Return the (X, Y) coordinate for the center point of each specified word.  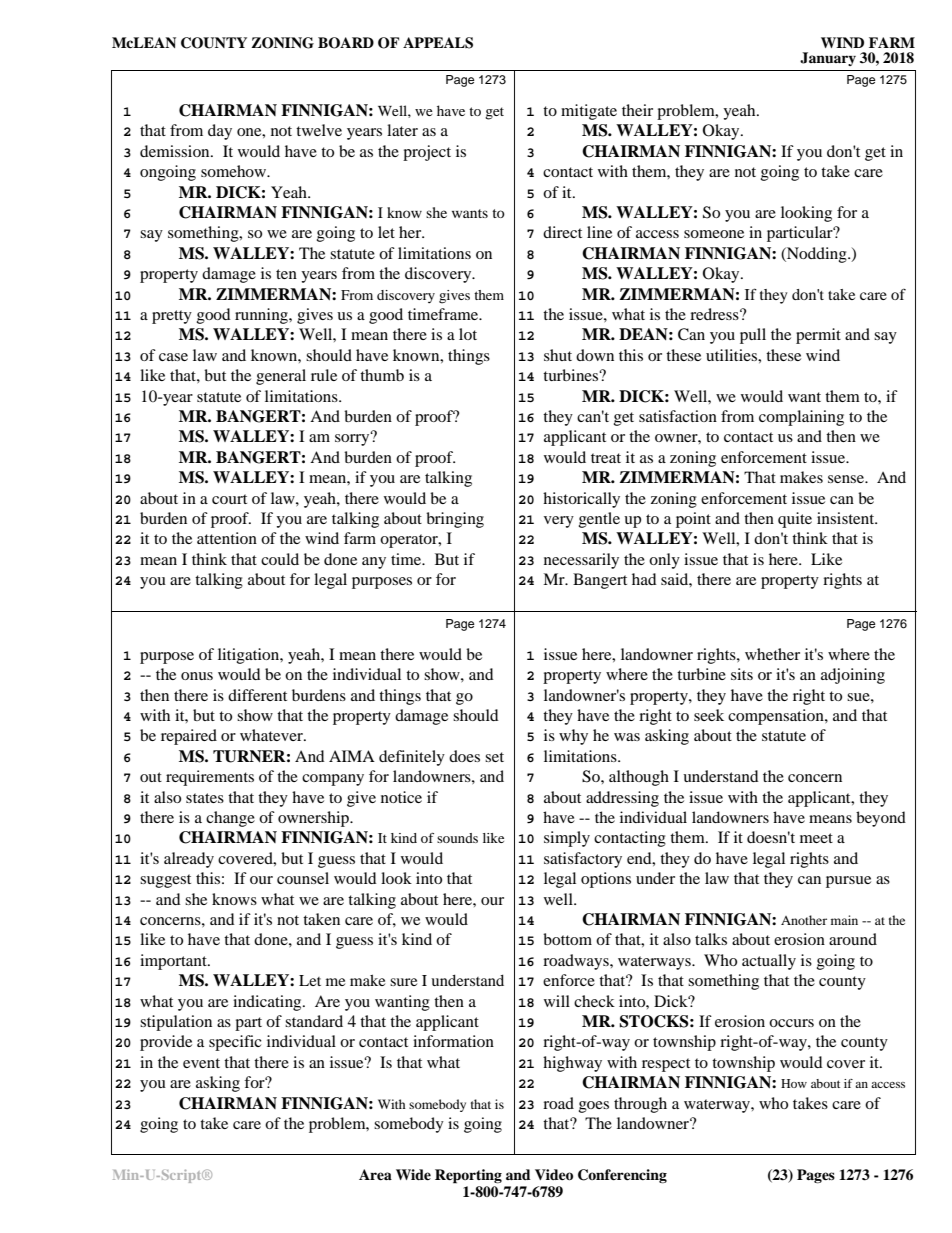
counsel (303, 878)
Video (554, 1175)
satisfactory (583, 860)
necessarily (581, 561)
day (220, 132)
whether (772, 654)
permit (818, 336)
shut (558, 355)
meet (816, 838)
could (280, 559)
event (201, 1063)
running (262, 316)
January (828, 59)
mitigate (589, 112)
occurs (791, 1023)
